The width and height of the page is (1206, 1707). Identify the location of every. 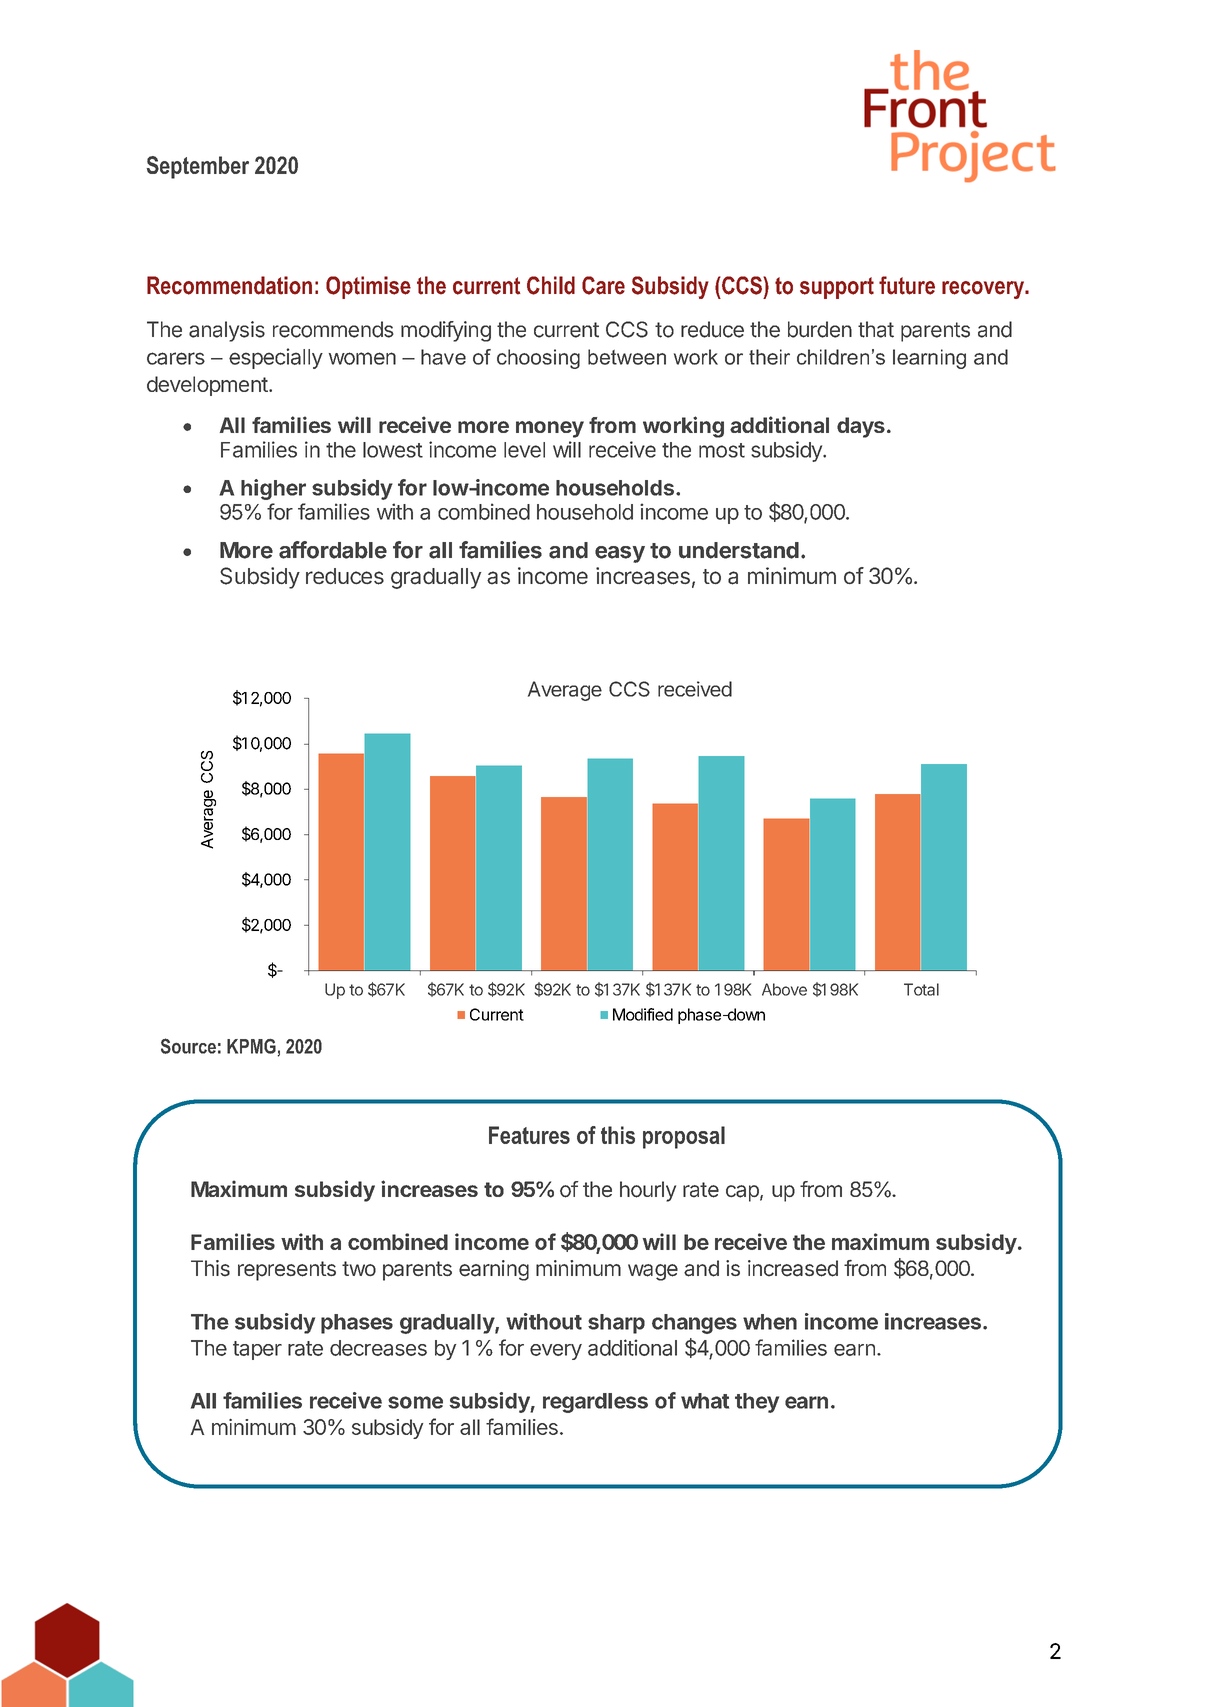
(556, 1352).
